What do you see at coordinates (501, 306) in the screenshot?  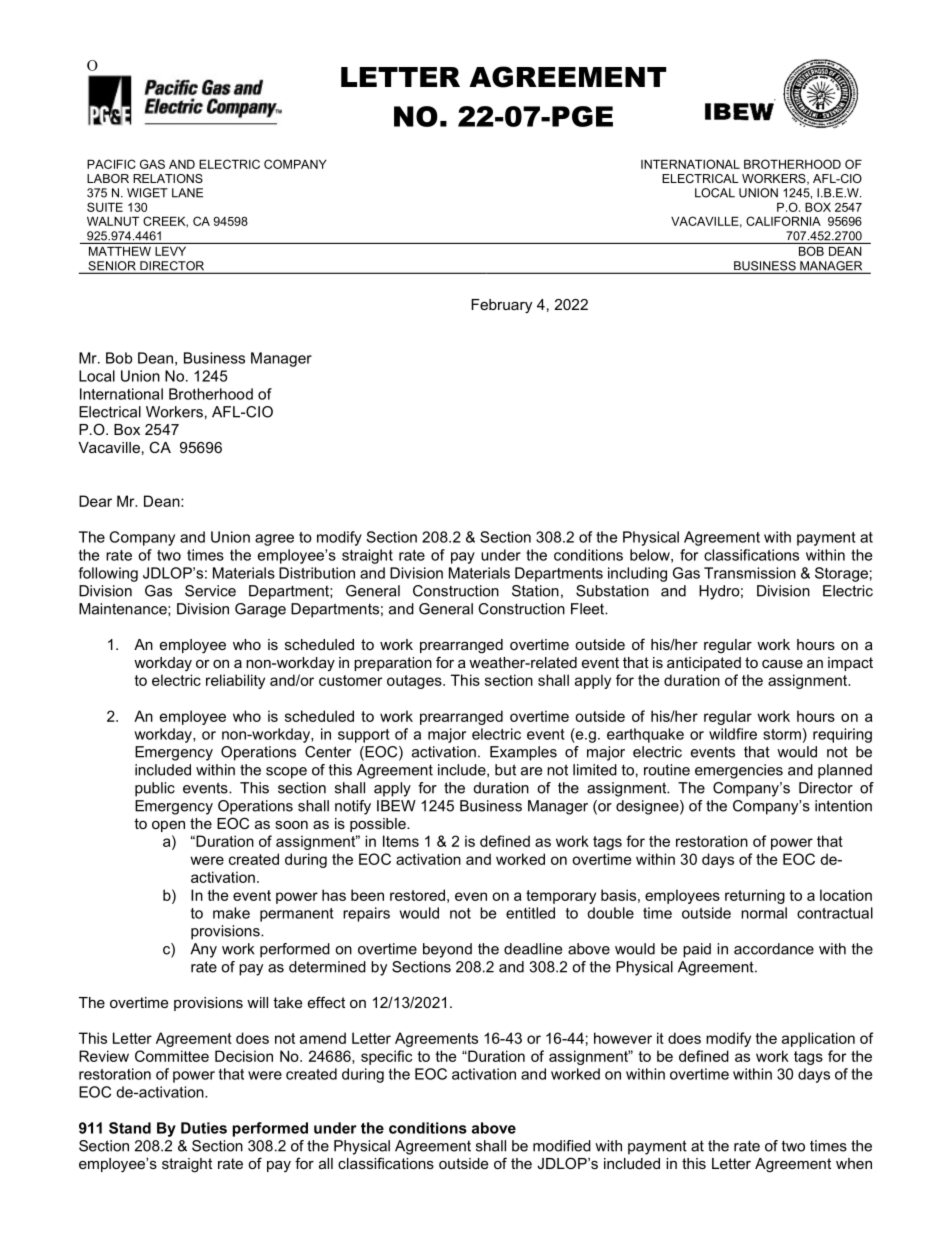 I see `February` at bounding box center [501, 306].
